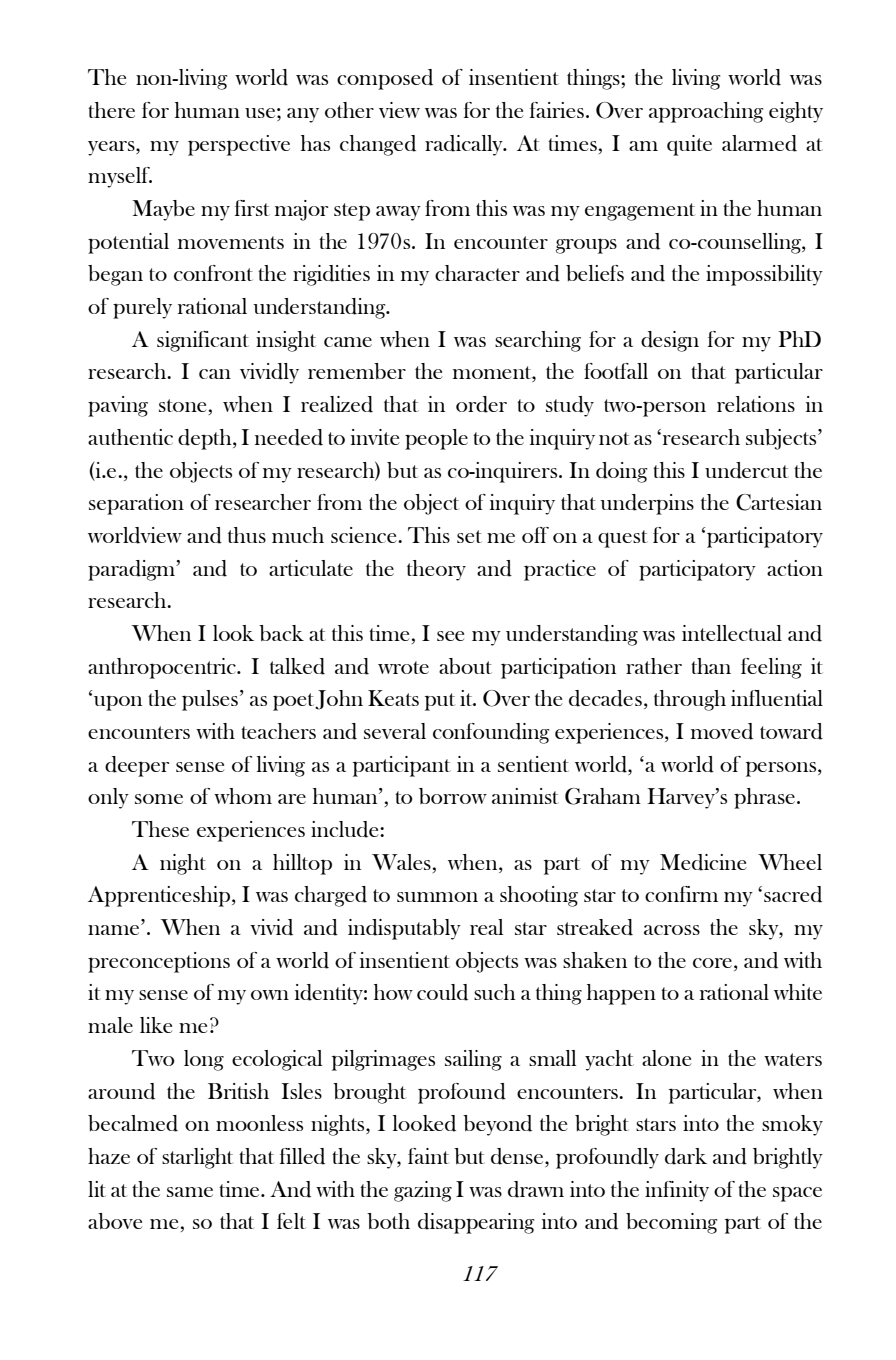  What do you see at coordinates (481, 404) in the screenshot?
I see `order` at bounding box center [481, 404].
